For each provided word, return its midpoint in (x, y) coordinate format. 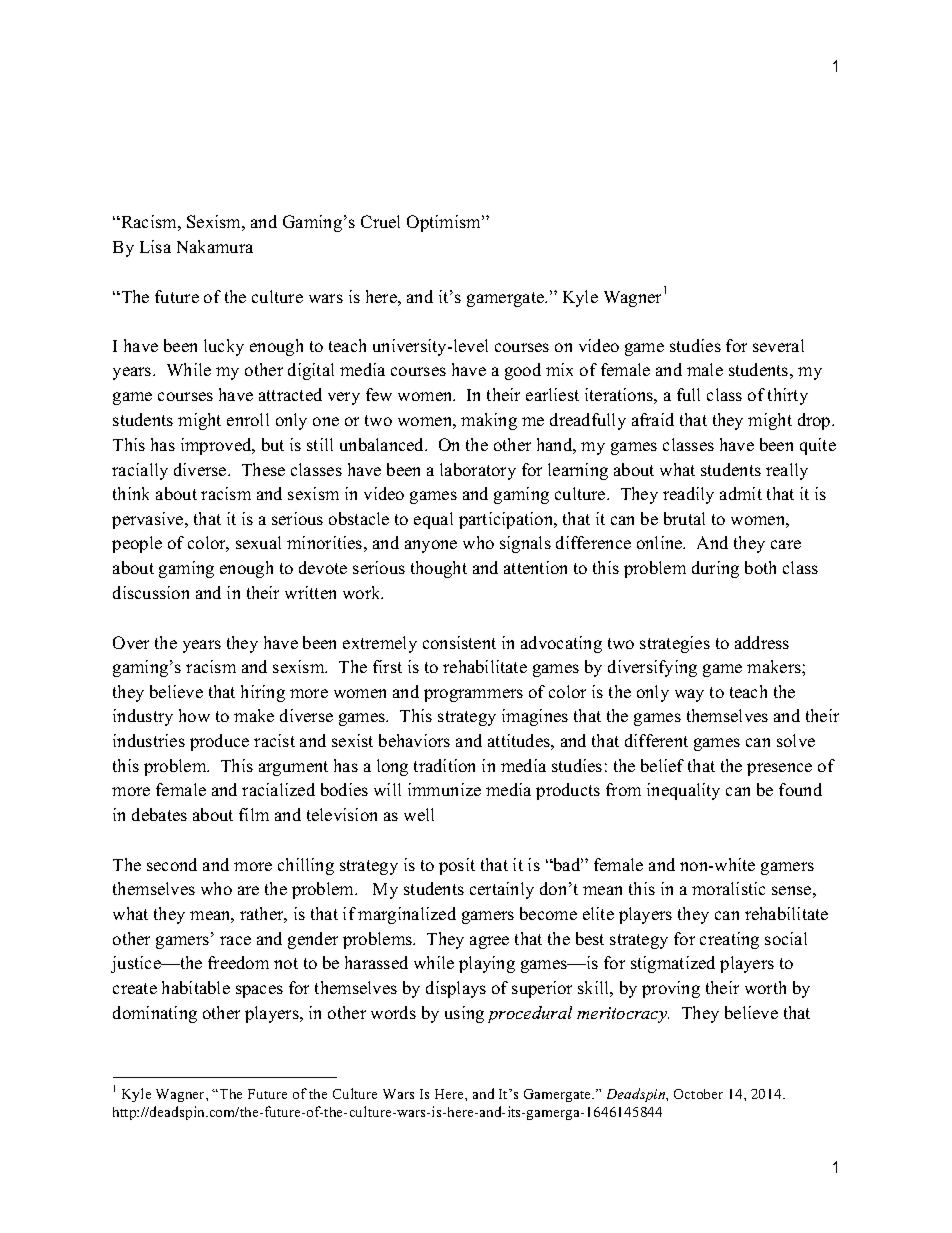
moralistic (728, 888)
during (715, 569)
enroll (248, 419)
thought (439, 569)
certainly (502, 890)
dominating (155, 1014)
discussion (151, 592)
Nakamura (215, 246)
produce (219, 742)
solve (796, 740)
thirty (788, 396)
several (778, 345)
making (489, 421)
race (235, 940)
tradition (444, 765)
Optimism (445, 223)
